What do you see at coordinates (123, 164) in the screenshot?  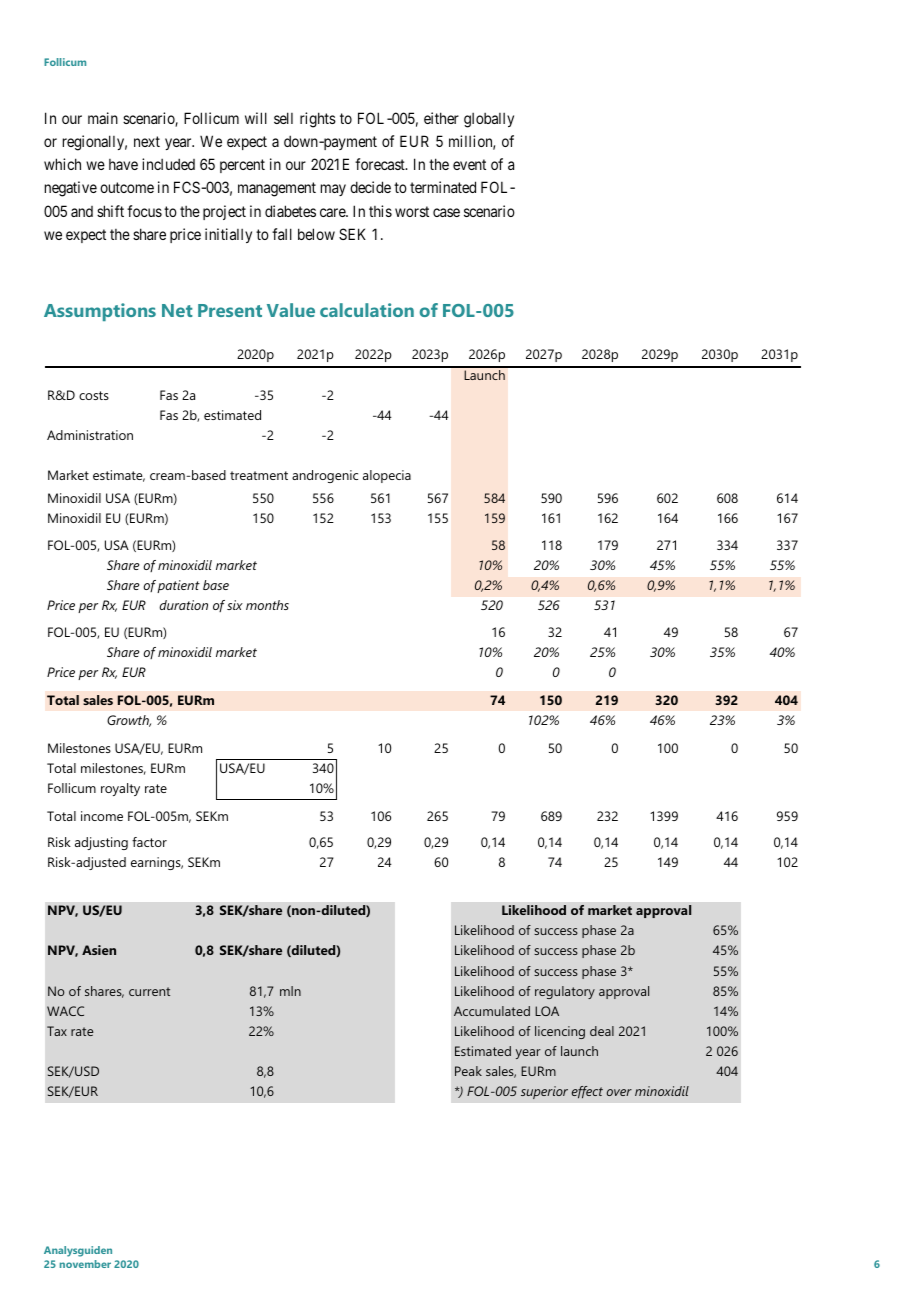 I see `have` at bounding box center [123, 164].
